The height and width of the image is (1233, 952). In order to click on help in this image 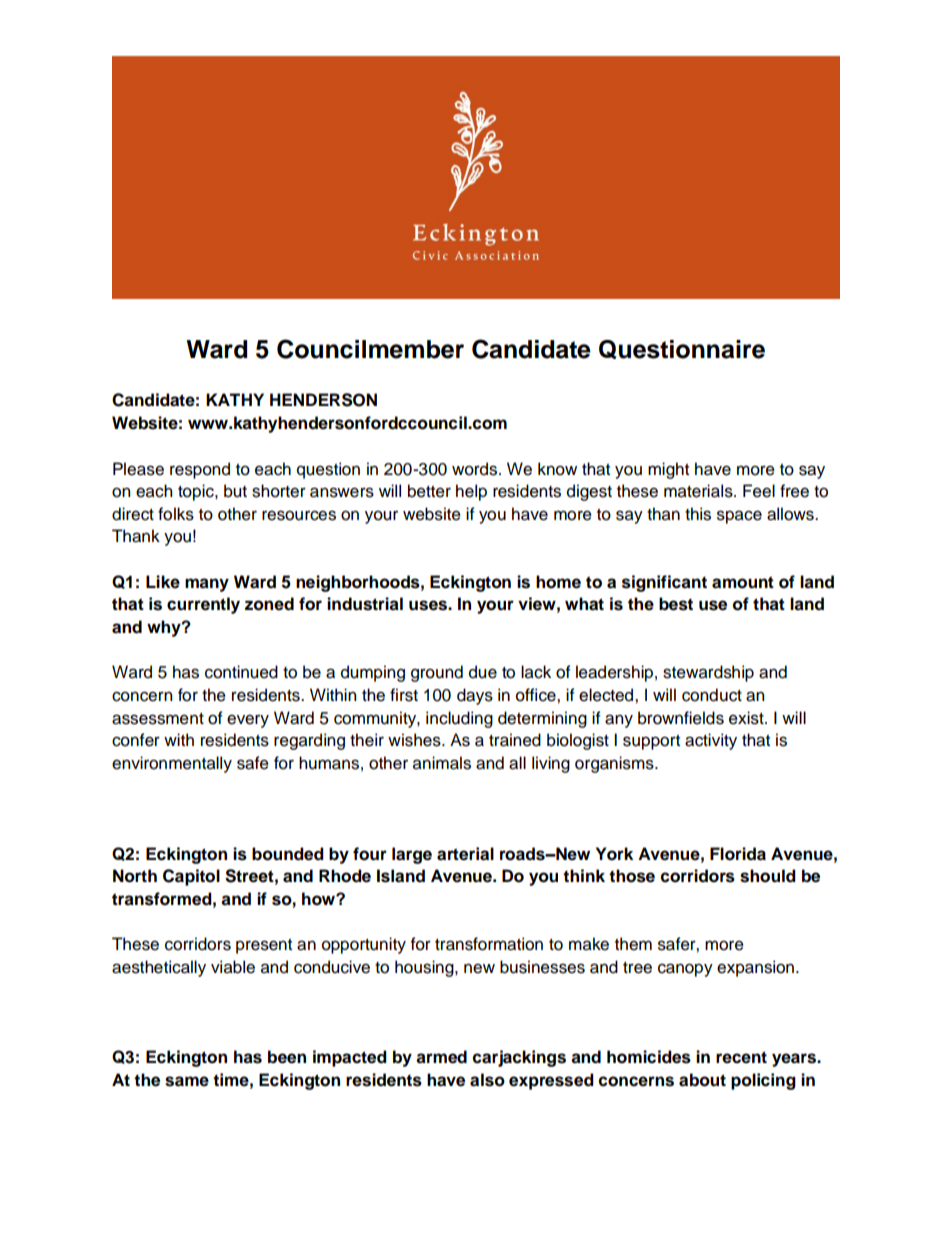, I will do `click(471, 492)`.
